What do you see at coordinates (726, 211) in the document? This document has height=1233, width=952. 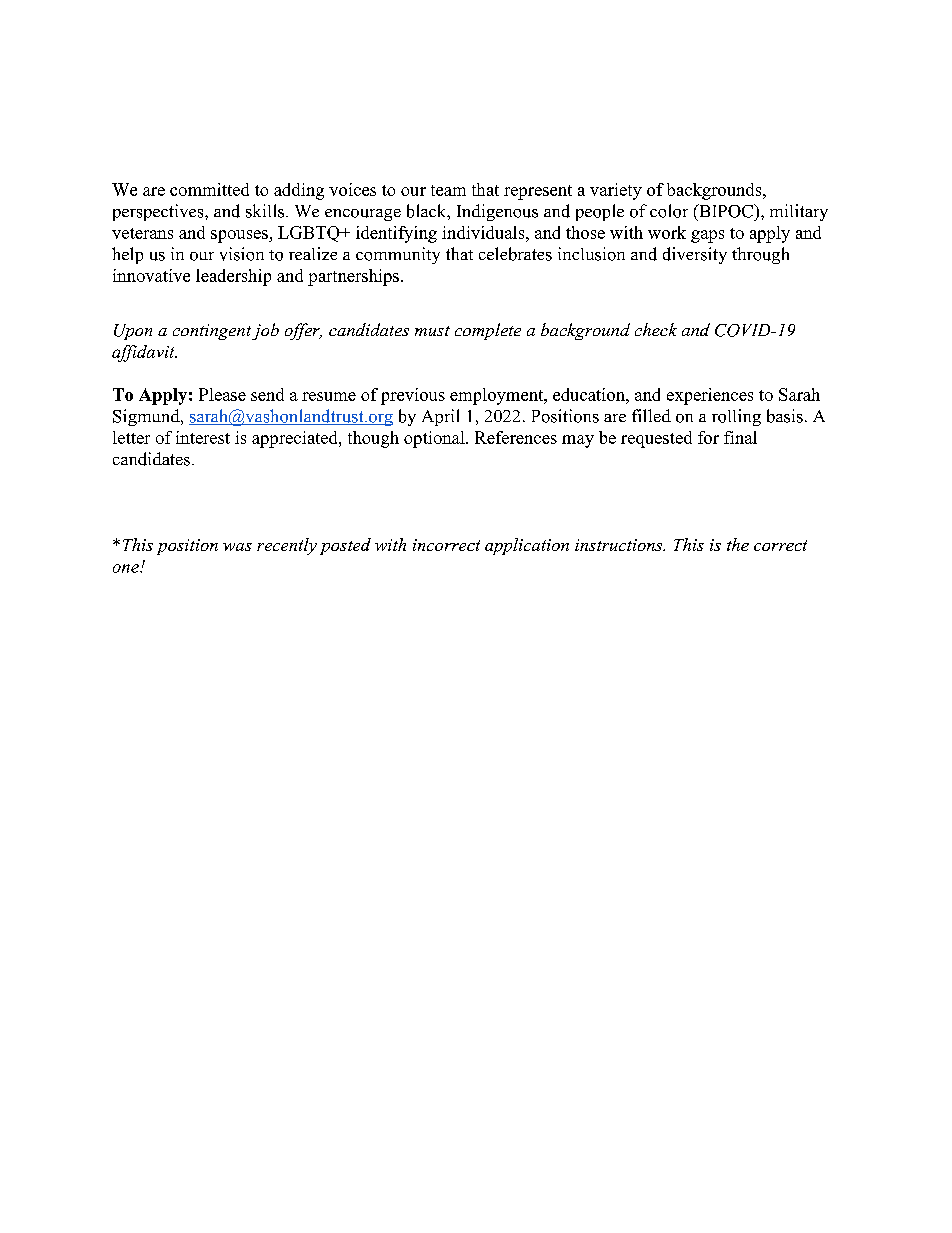 I see `BIPOC` at bounding box center [726, 211].
